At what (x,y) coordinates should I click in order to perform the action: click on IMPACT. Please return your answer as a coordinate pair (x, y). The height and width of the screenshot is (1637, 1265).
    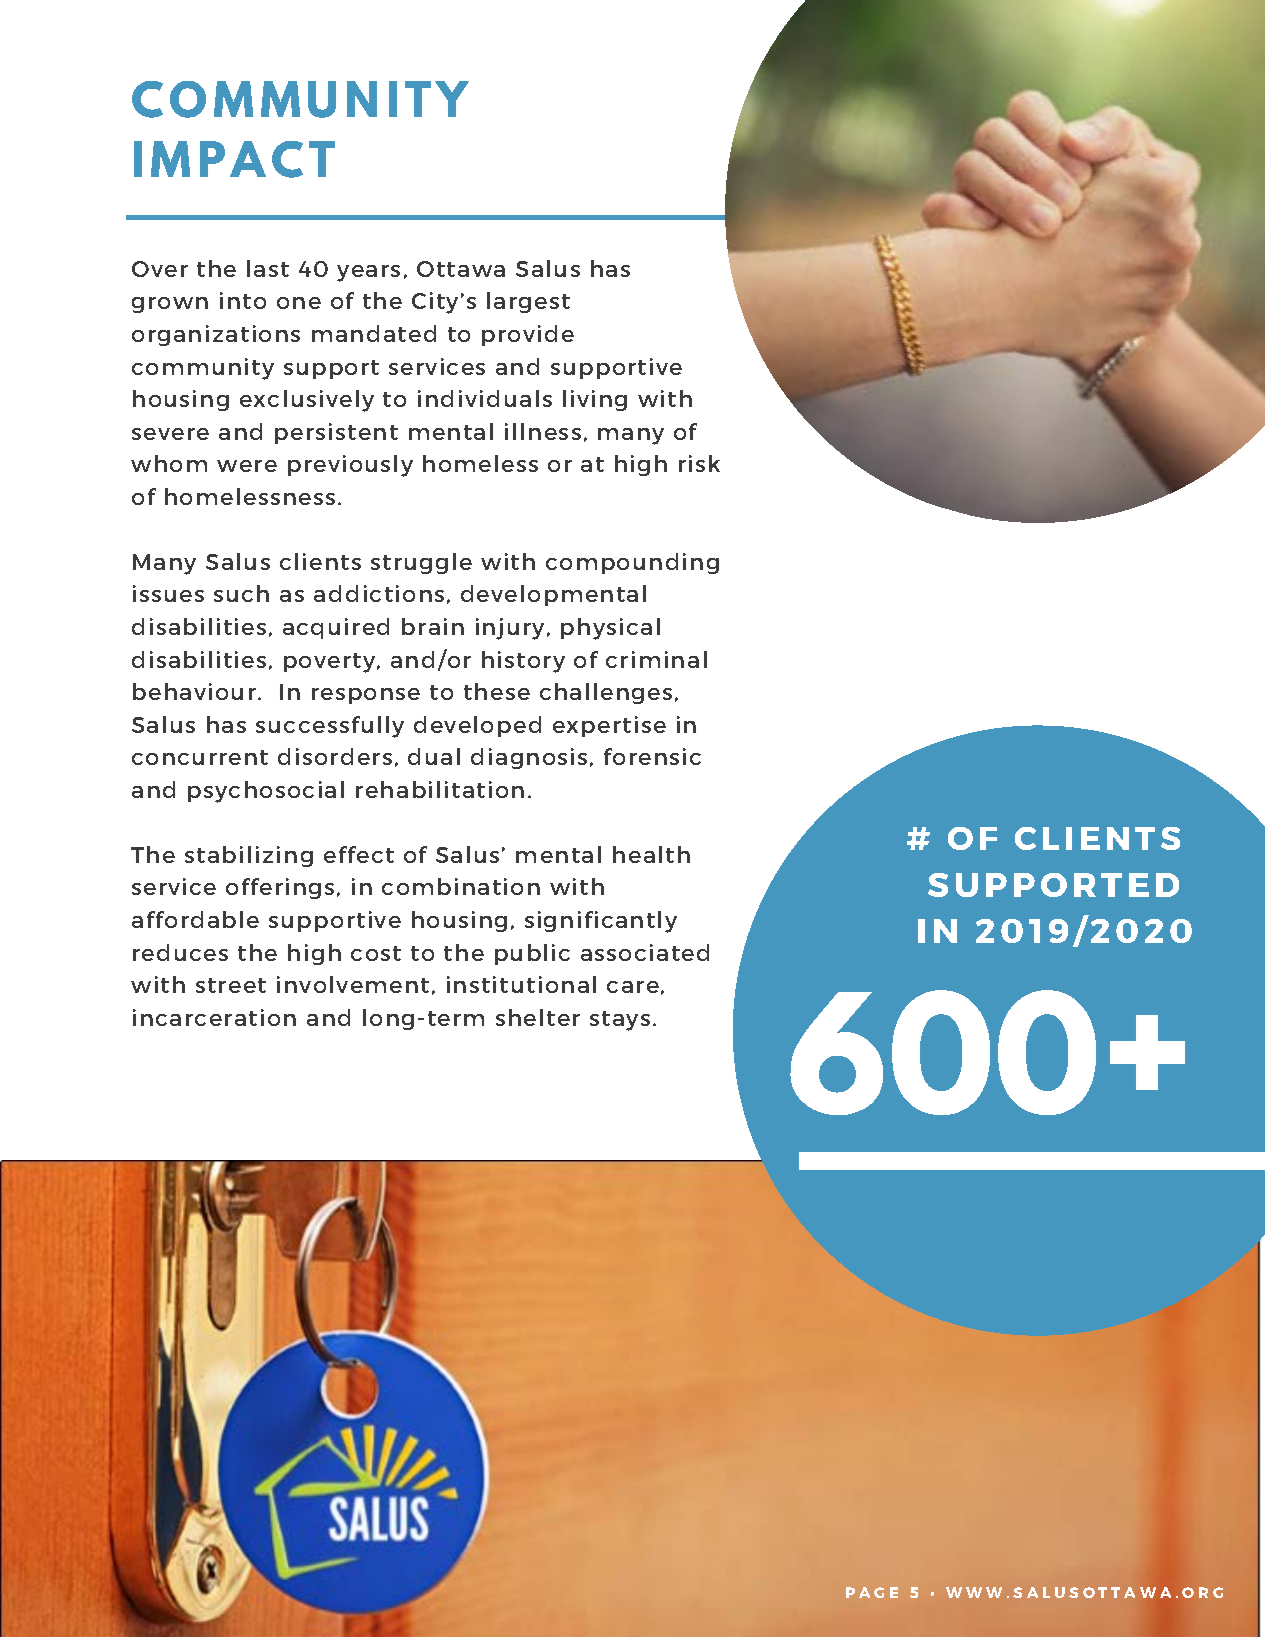
    Looking at the image, I should click on (234, 159).
